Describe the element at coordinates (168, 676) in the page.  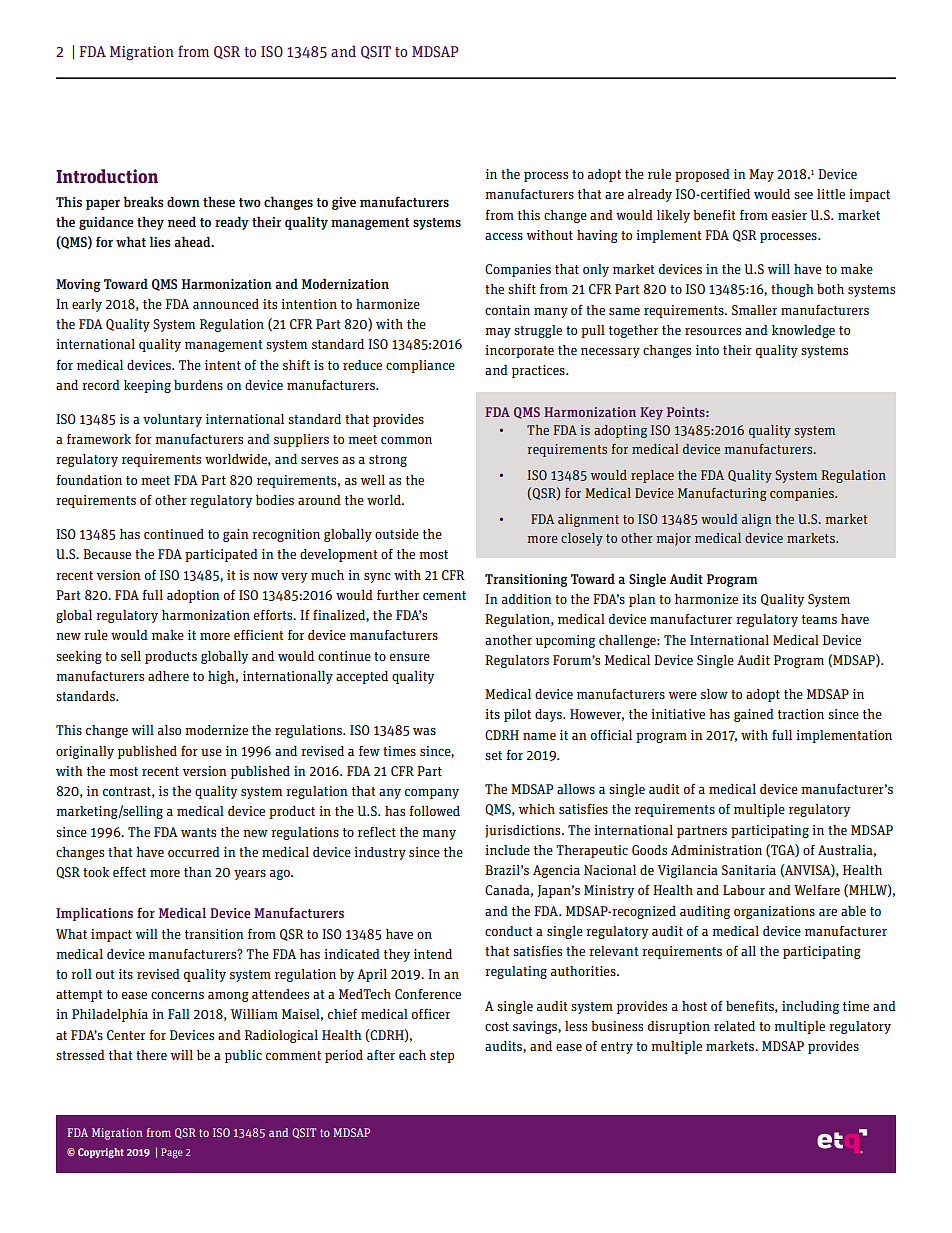
I see `adhere` at that location.
